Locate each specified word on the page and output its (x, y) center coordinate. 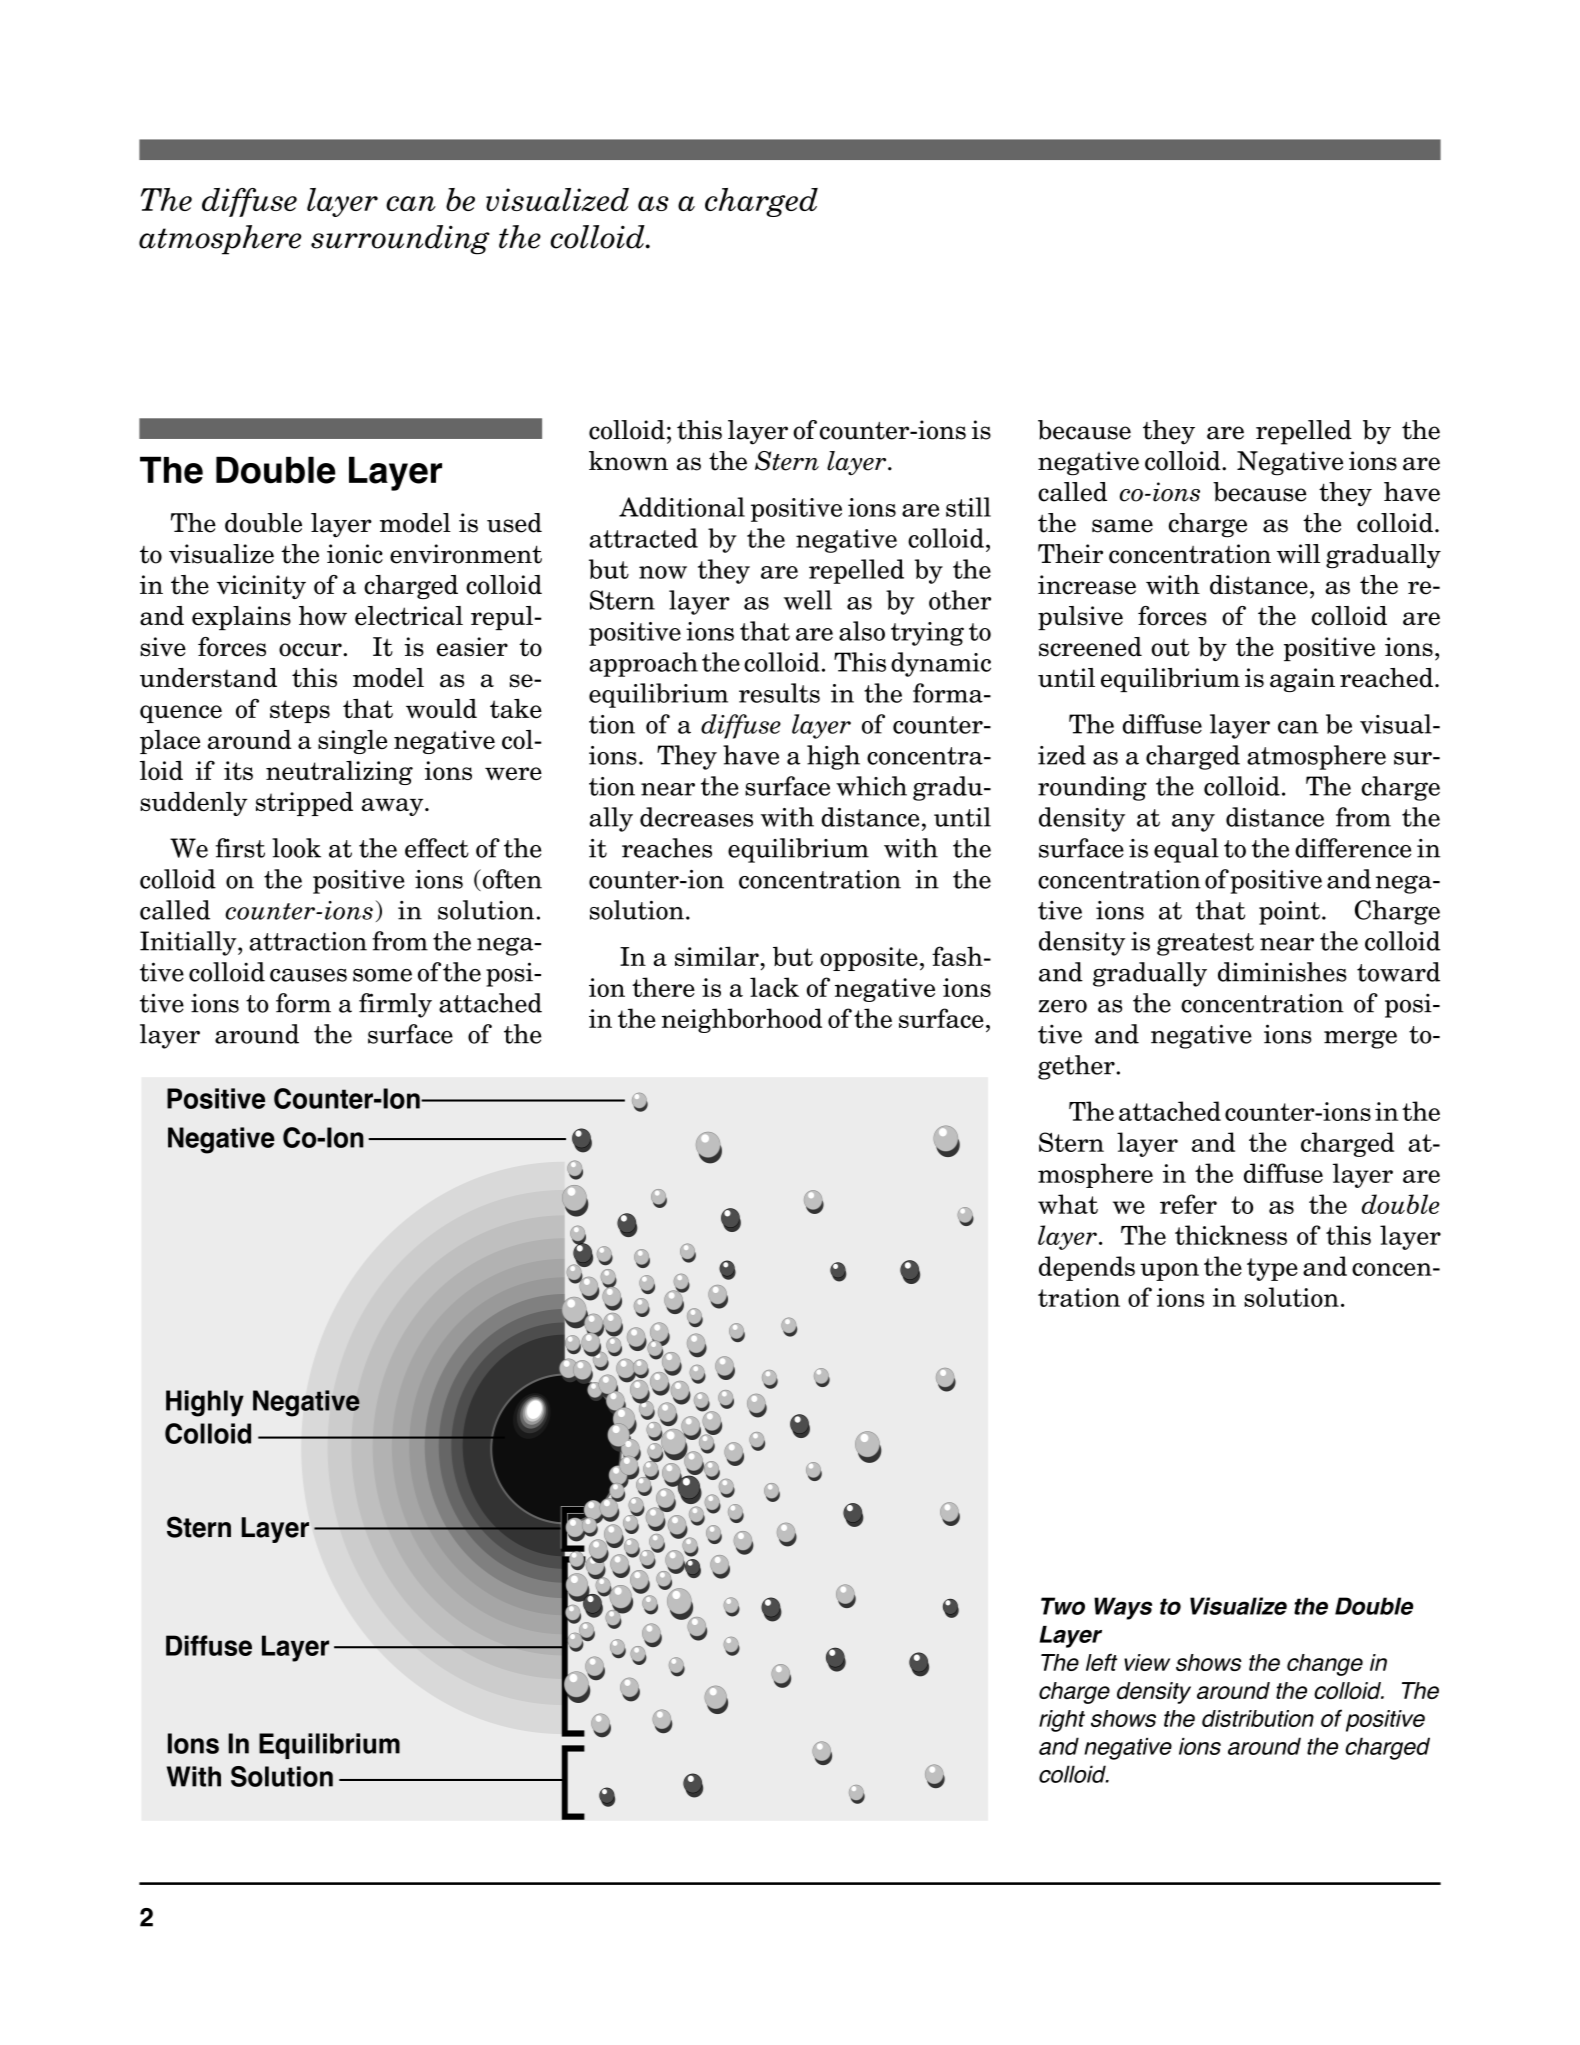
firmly (395, 1005)
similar (718, 956)
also (862, 631)
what (1068, 1204)
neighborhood (742, 1020)
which (871, 786)
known (628, 461)
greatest (1205, 944)
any (1193, 823)
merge (1360, 1039)
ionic (355, 554)
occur (311, 650)
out (1170, 648)
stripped (304, 804)
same (1122, 526)
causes (308, 975)
